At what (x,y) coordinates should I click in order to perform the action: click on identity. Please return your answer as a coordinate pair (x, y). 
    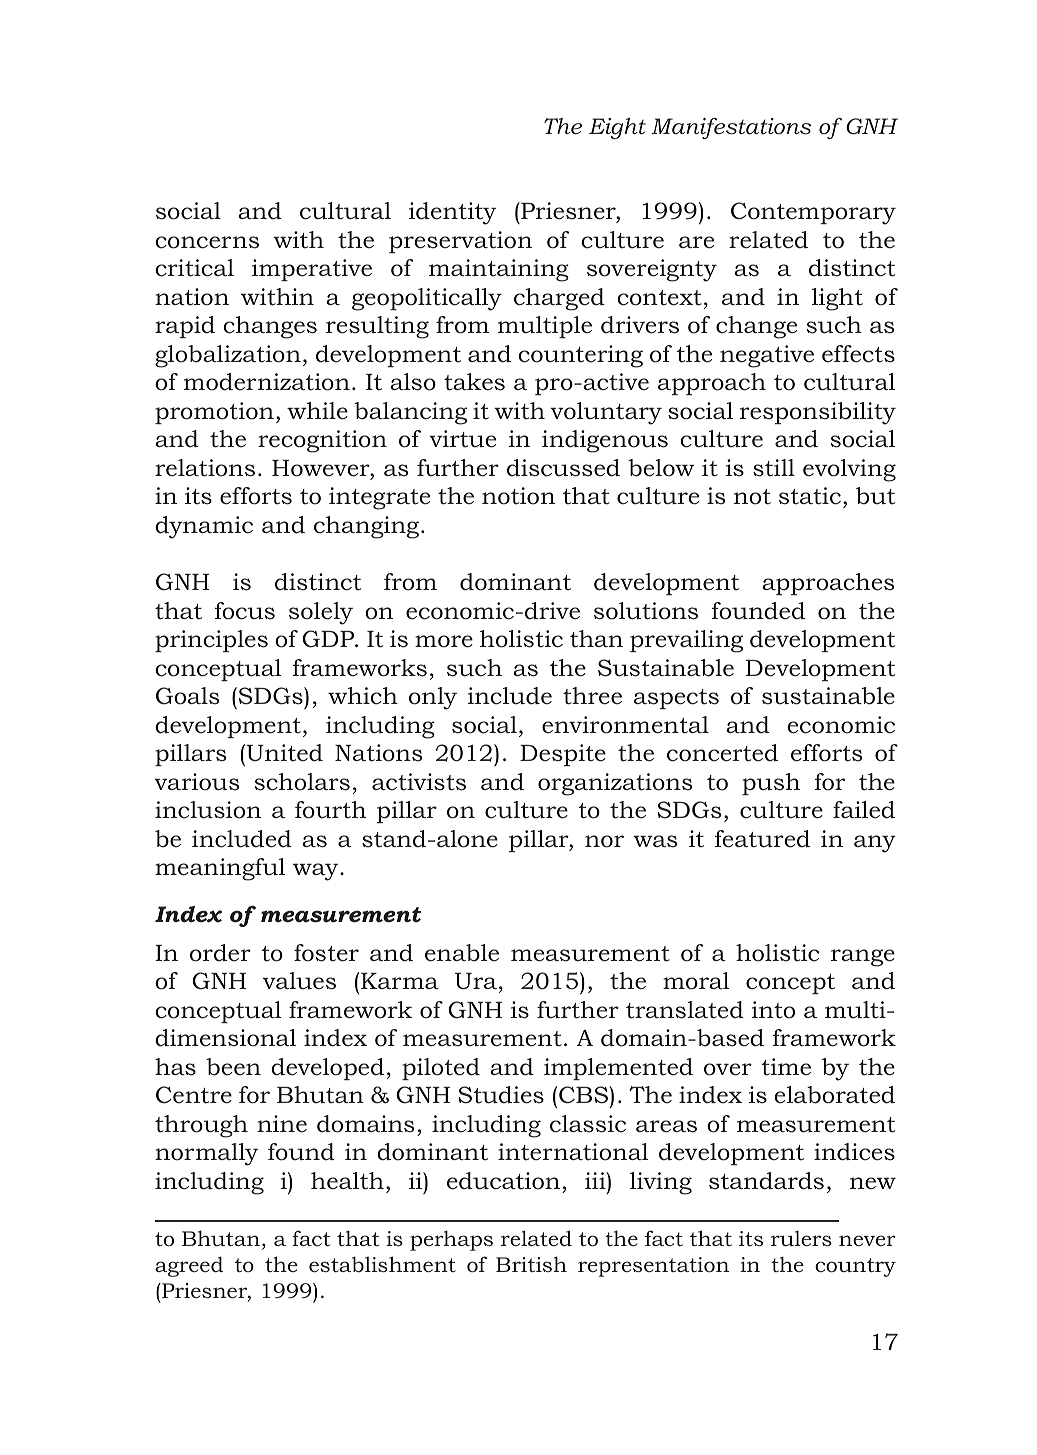
    Looking at the image, I should click on (452, 213).
